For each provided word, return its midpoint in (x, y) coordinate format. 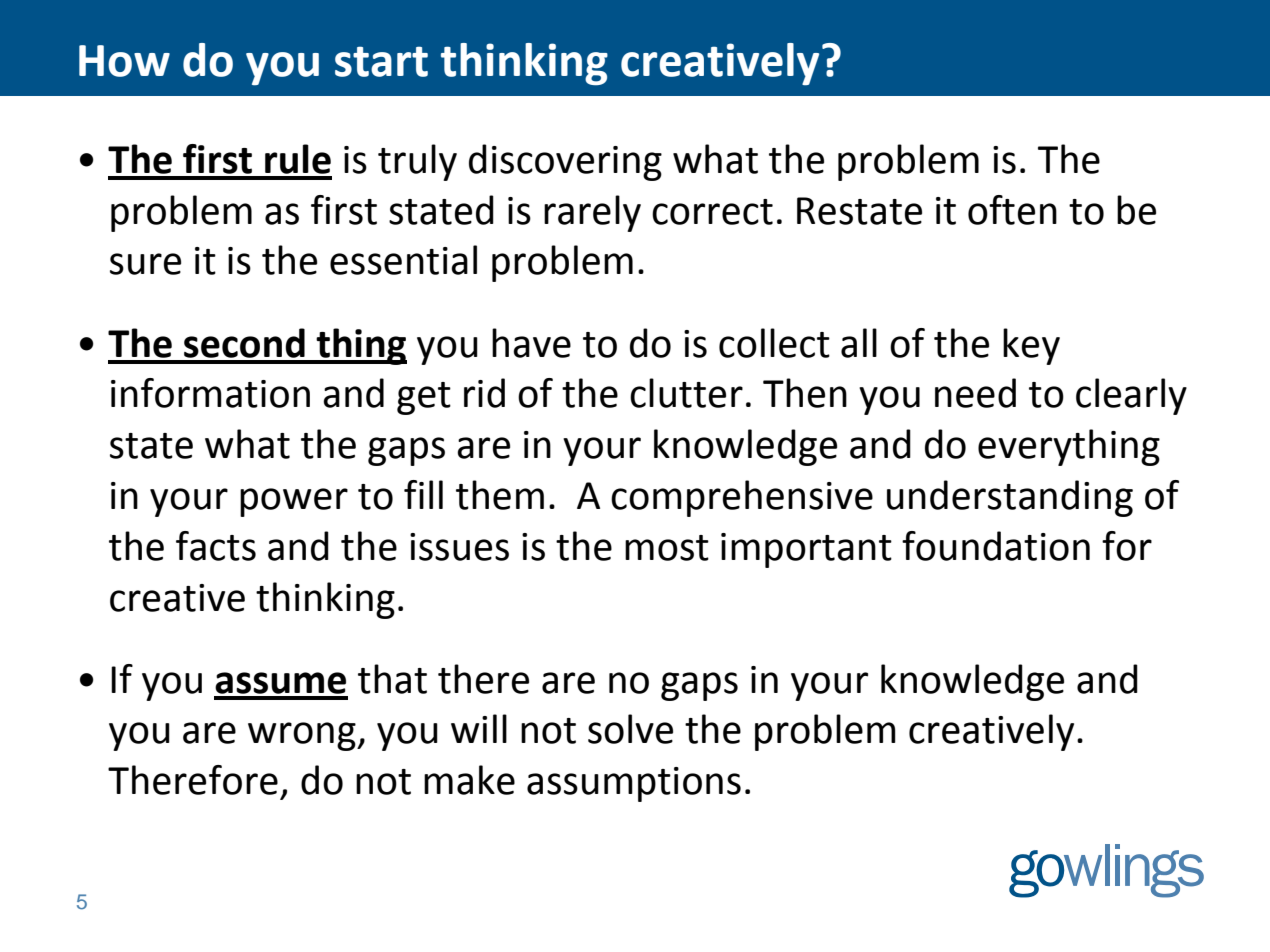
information (210, 393)
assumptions (634, 784)
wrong (303, 736)
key (1031, 346)
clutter (686, 393)
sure (145, 264)
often (1012, 210)
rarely (592, 213)
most (667, 548)
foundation (996, 546)
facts (216, 546)
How (124, 61)
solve (630, 729)
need (975, 393)
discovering (565, 162)
